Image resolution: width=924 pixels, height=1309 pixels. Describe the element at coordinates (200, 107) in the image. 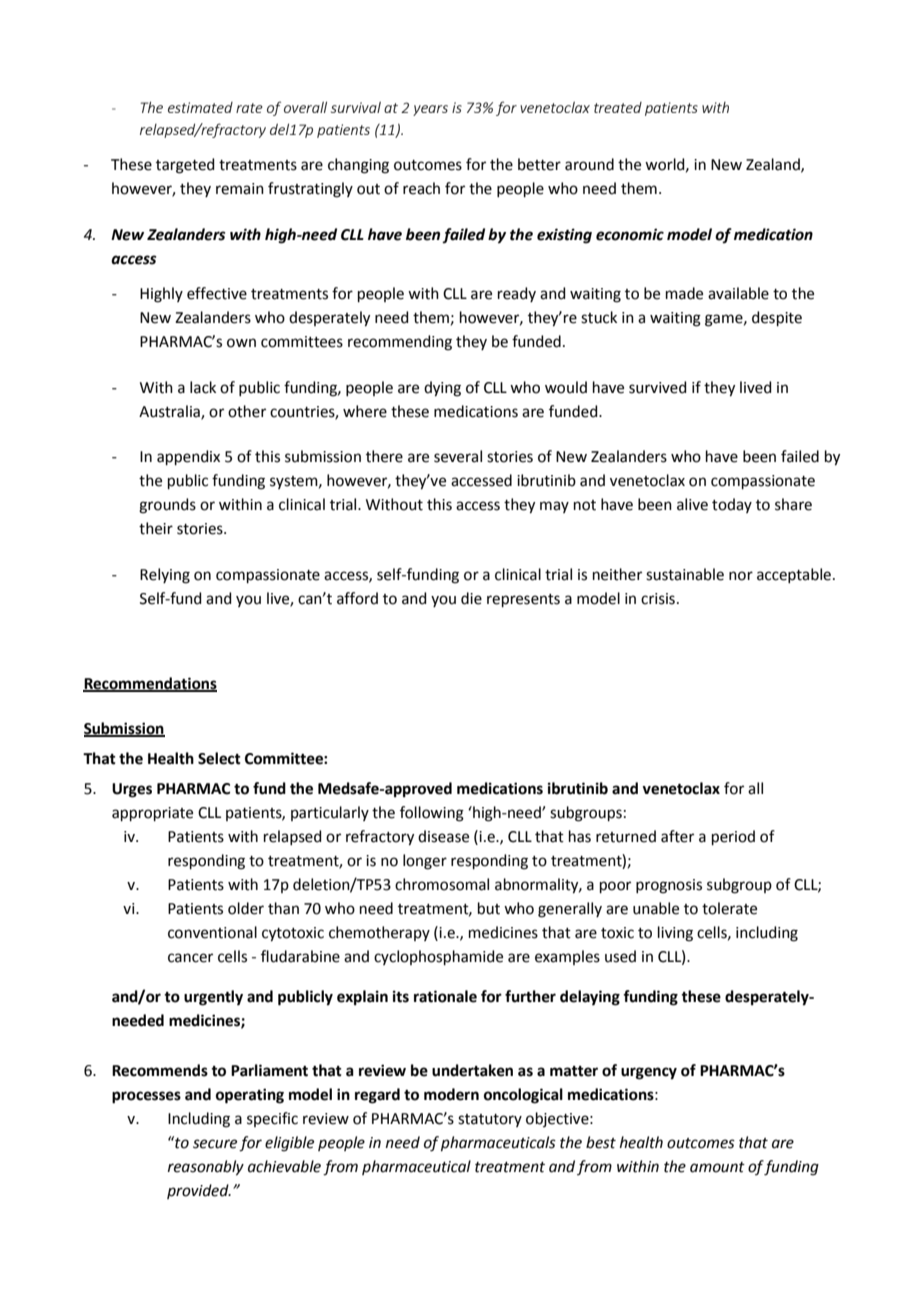

I see `estimated` at that location.
